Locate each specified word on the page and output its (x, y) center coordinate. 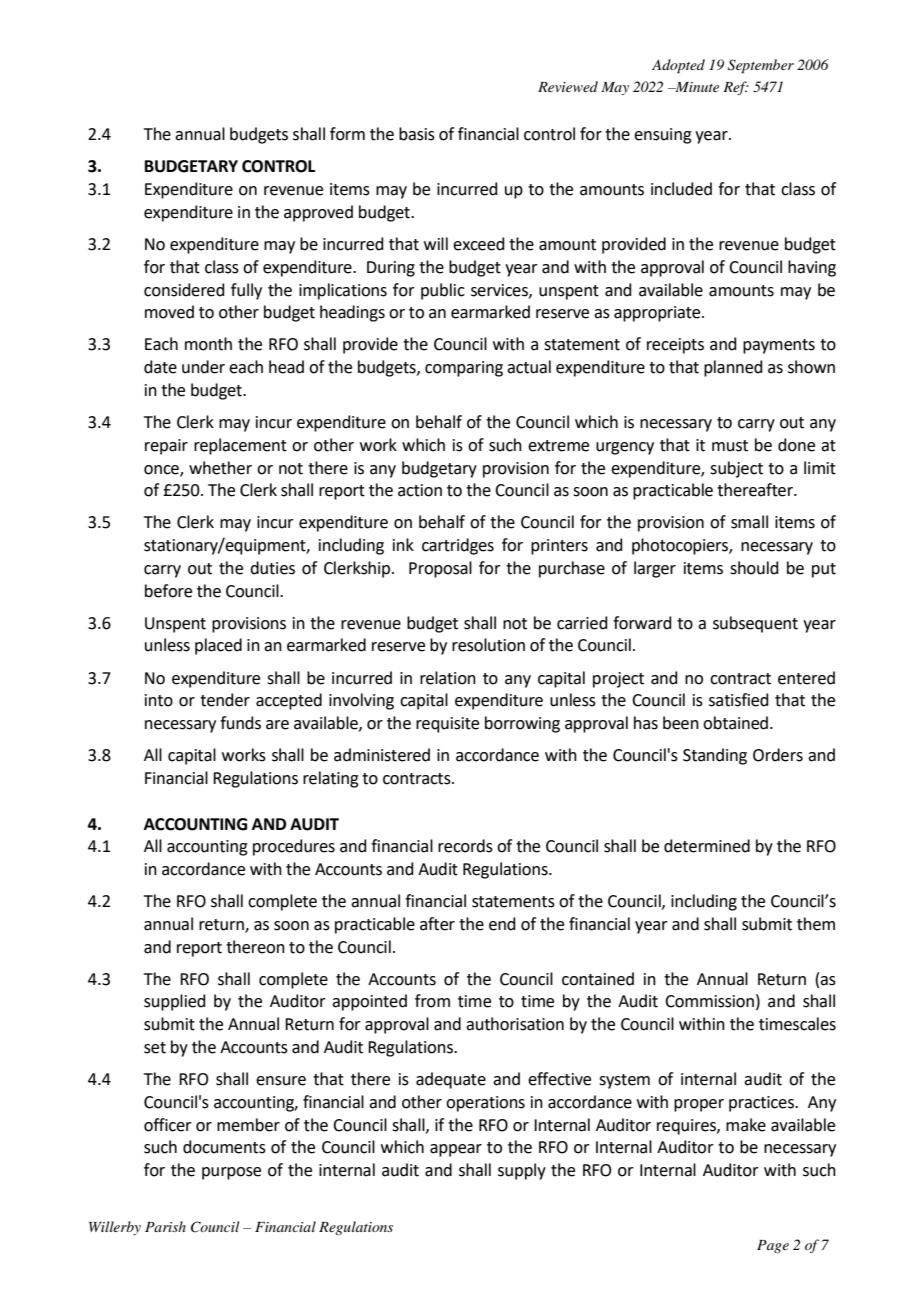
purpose (231, 1173)
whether (220, 468)
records (465, 846)
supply (522, 1171)
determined (707, 846)
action (420, 490)
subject (736, 469)
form (347, 134)
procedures (294, 847)
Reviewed (568, 86)
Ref (736, 88)
